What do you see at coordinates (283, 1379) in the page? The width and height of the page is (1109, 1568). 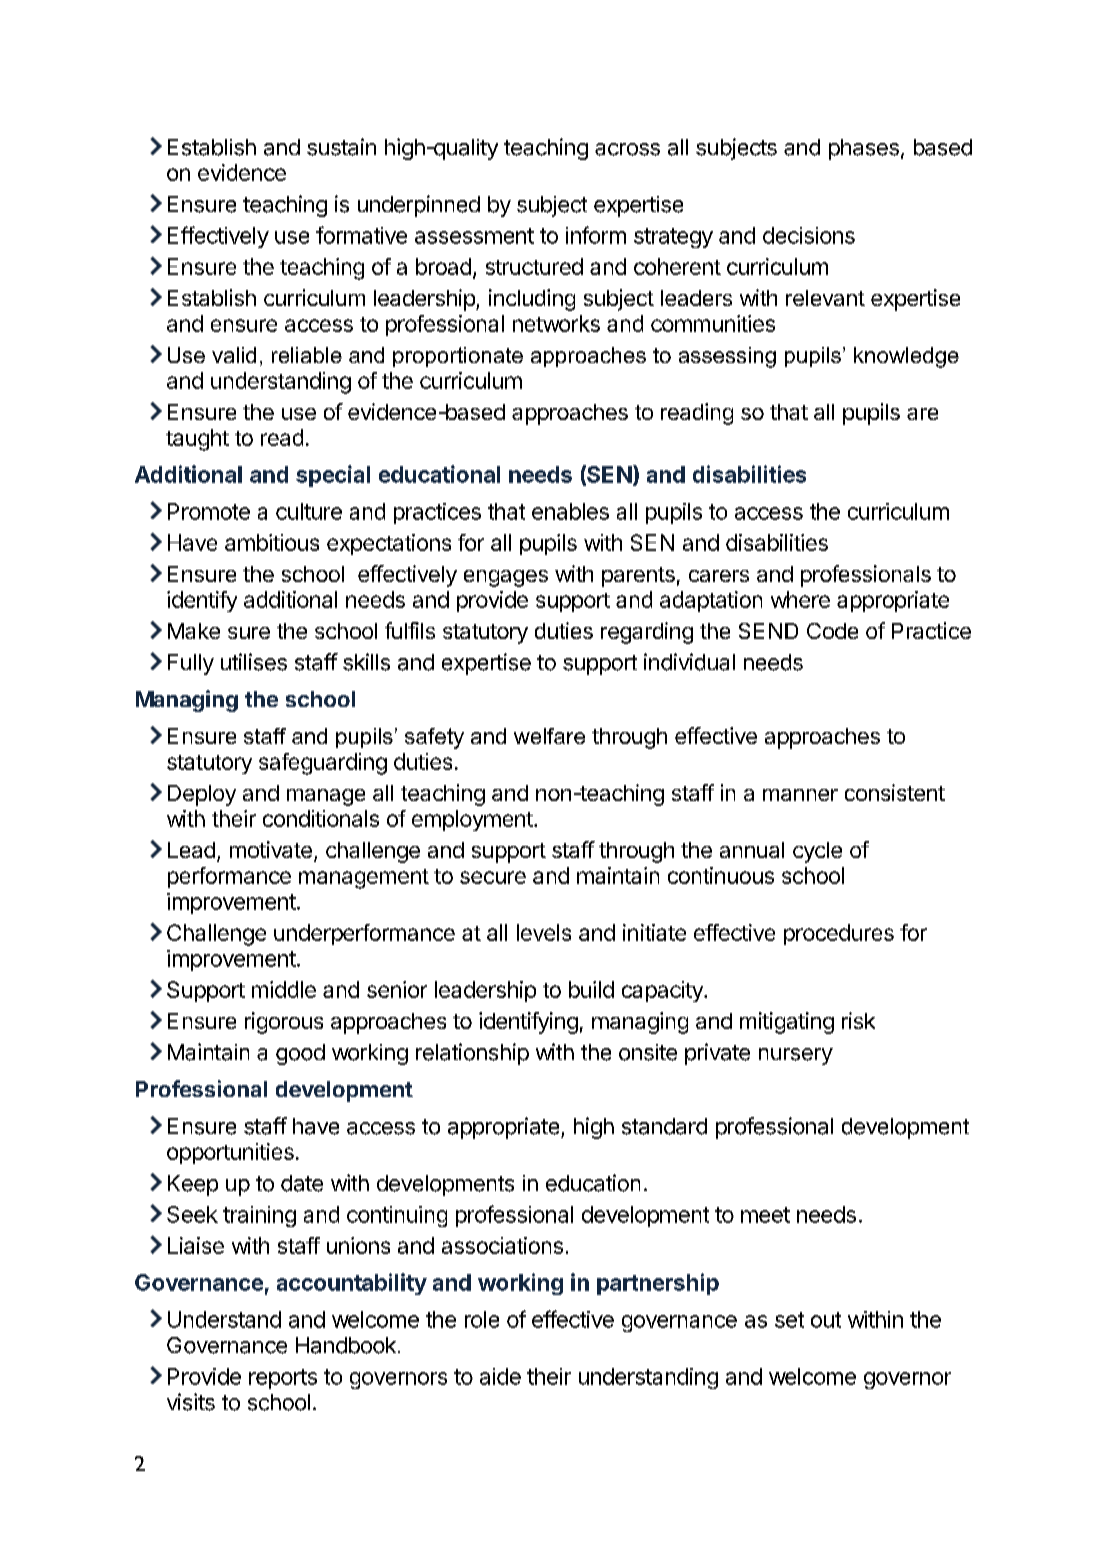 I see `reports` at bounding box center [283, 1379].
